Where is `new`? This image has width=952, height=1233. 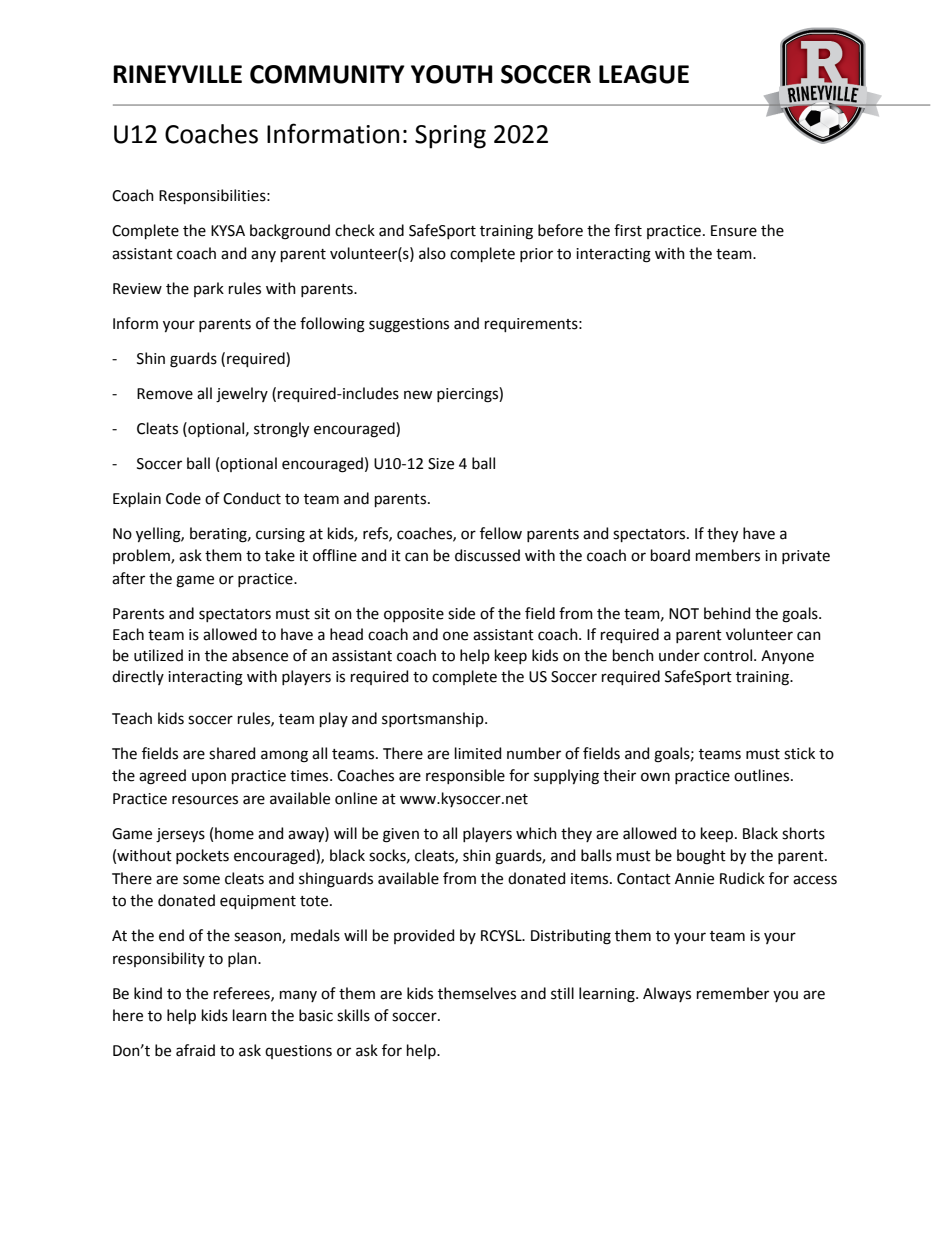
new is located at coordinates (418, 395).
